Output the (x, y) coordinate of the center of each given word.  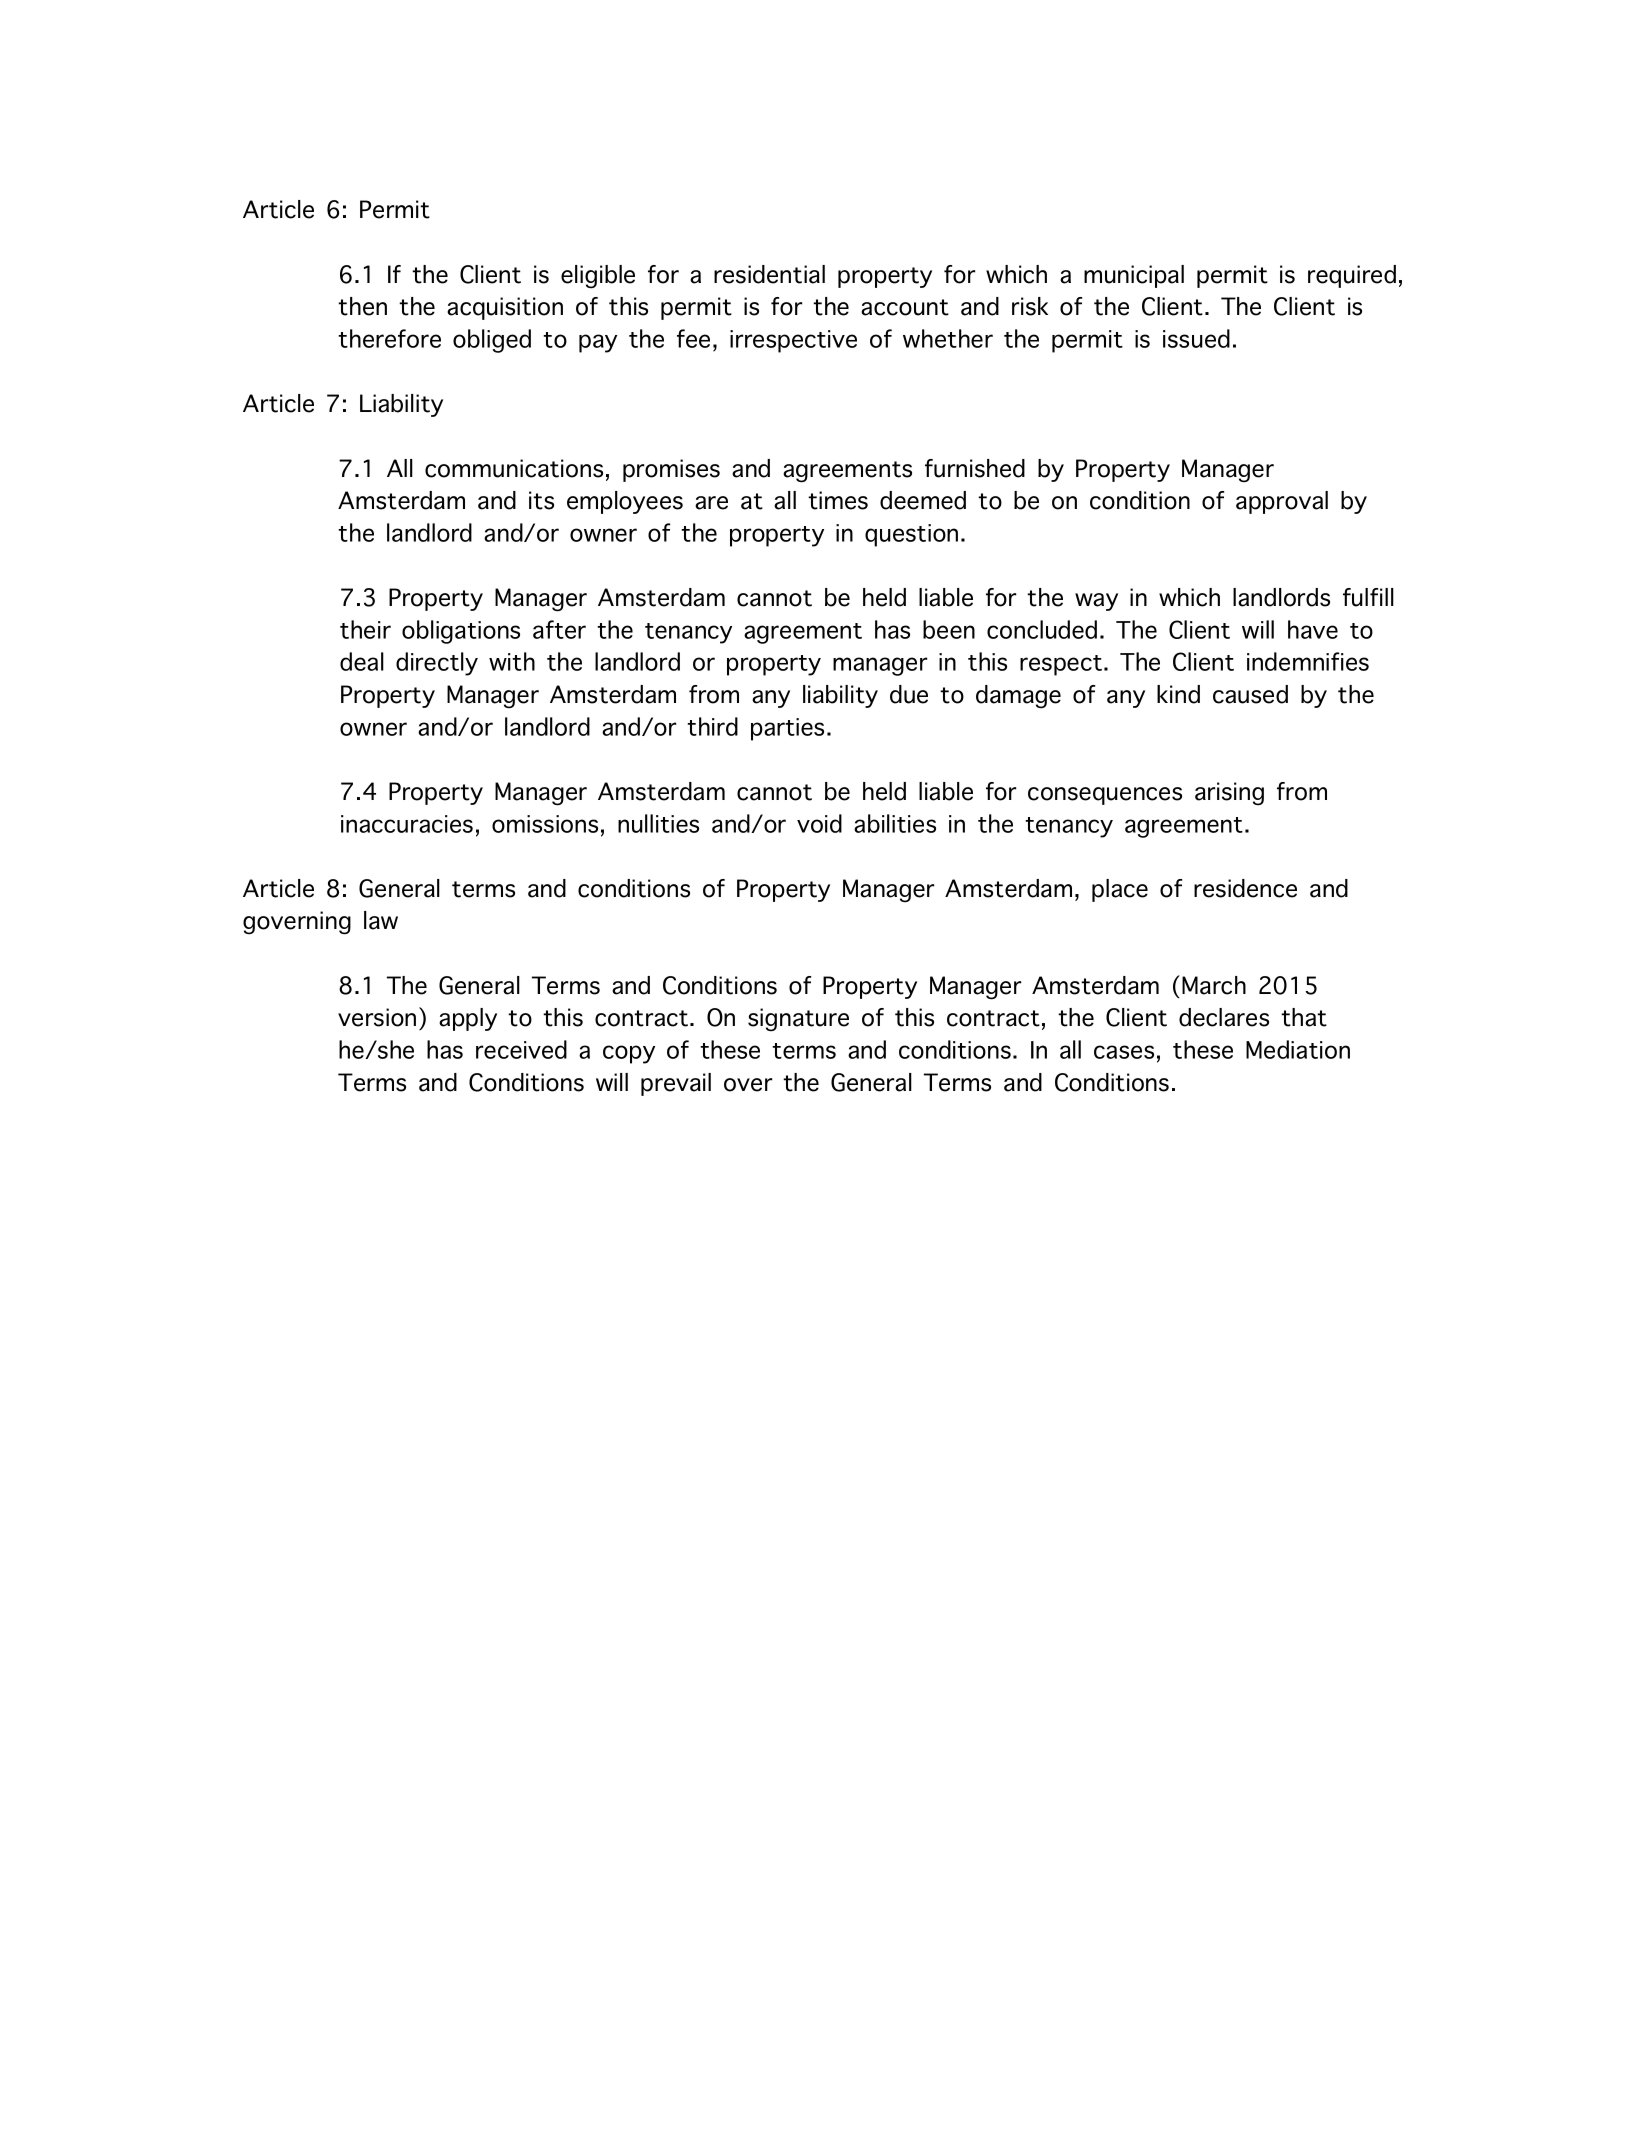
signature (798, 1020)
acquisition (505, 308)
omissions (545, 824)
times (838, 500)
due (909, 694)
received (521, 1049)
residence (1245, 888)
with (512, 661)
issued (1196, 338)
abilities (895, 823)
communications (514, 468)
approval (1282, 502)
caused (1250, 694)
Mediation (1298, 1049)
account (905, 307)
